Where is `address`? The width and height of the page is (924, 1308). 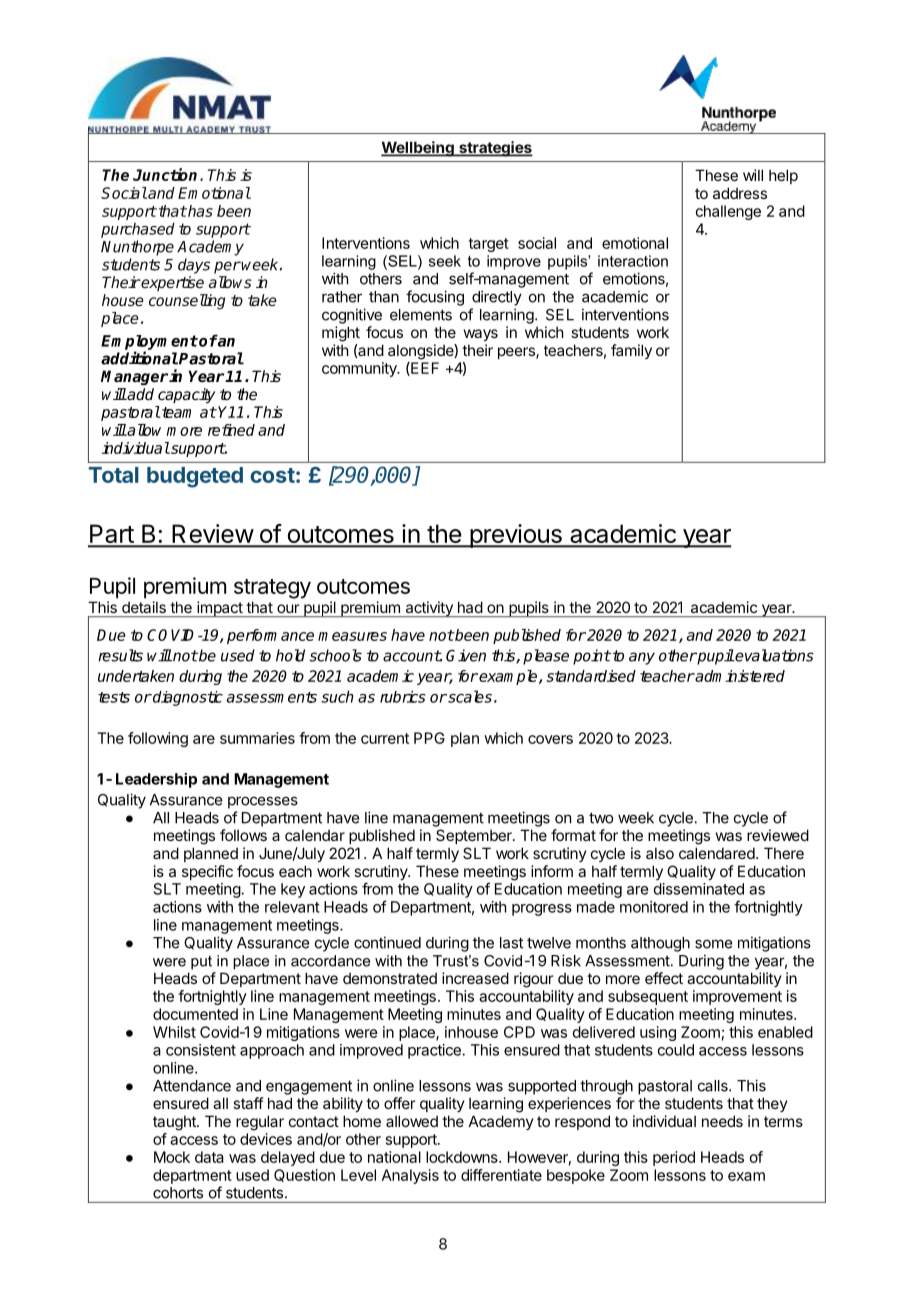
address is located at coordinates (740, 193).
